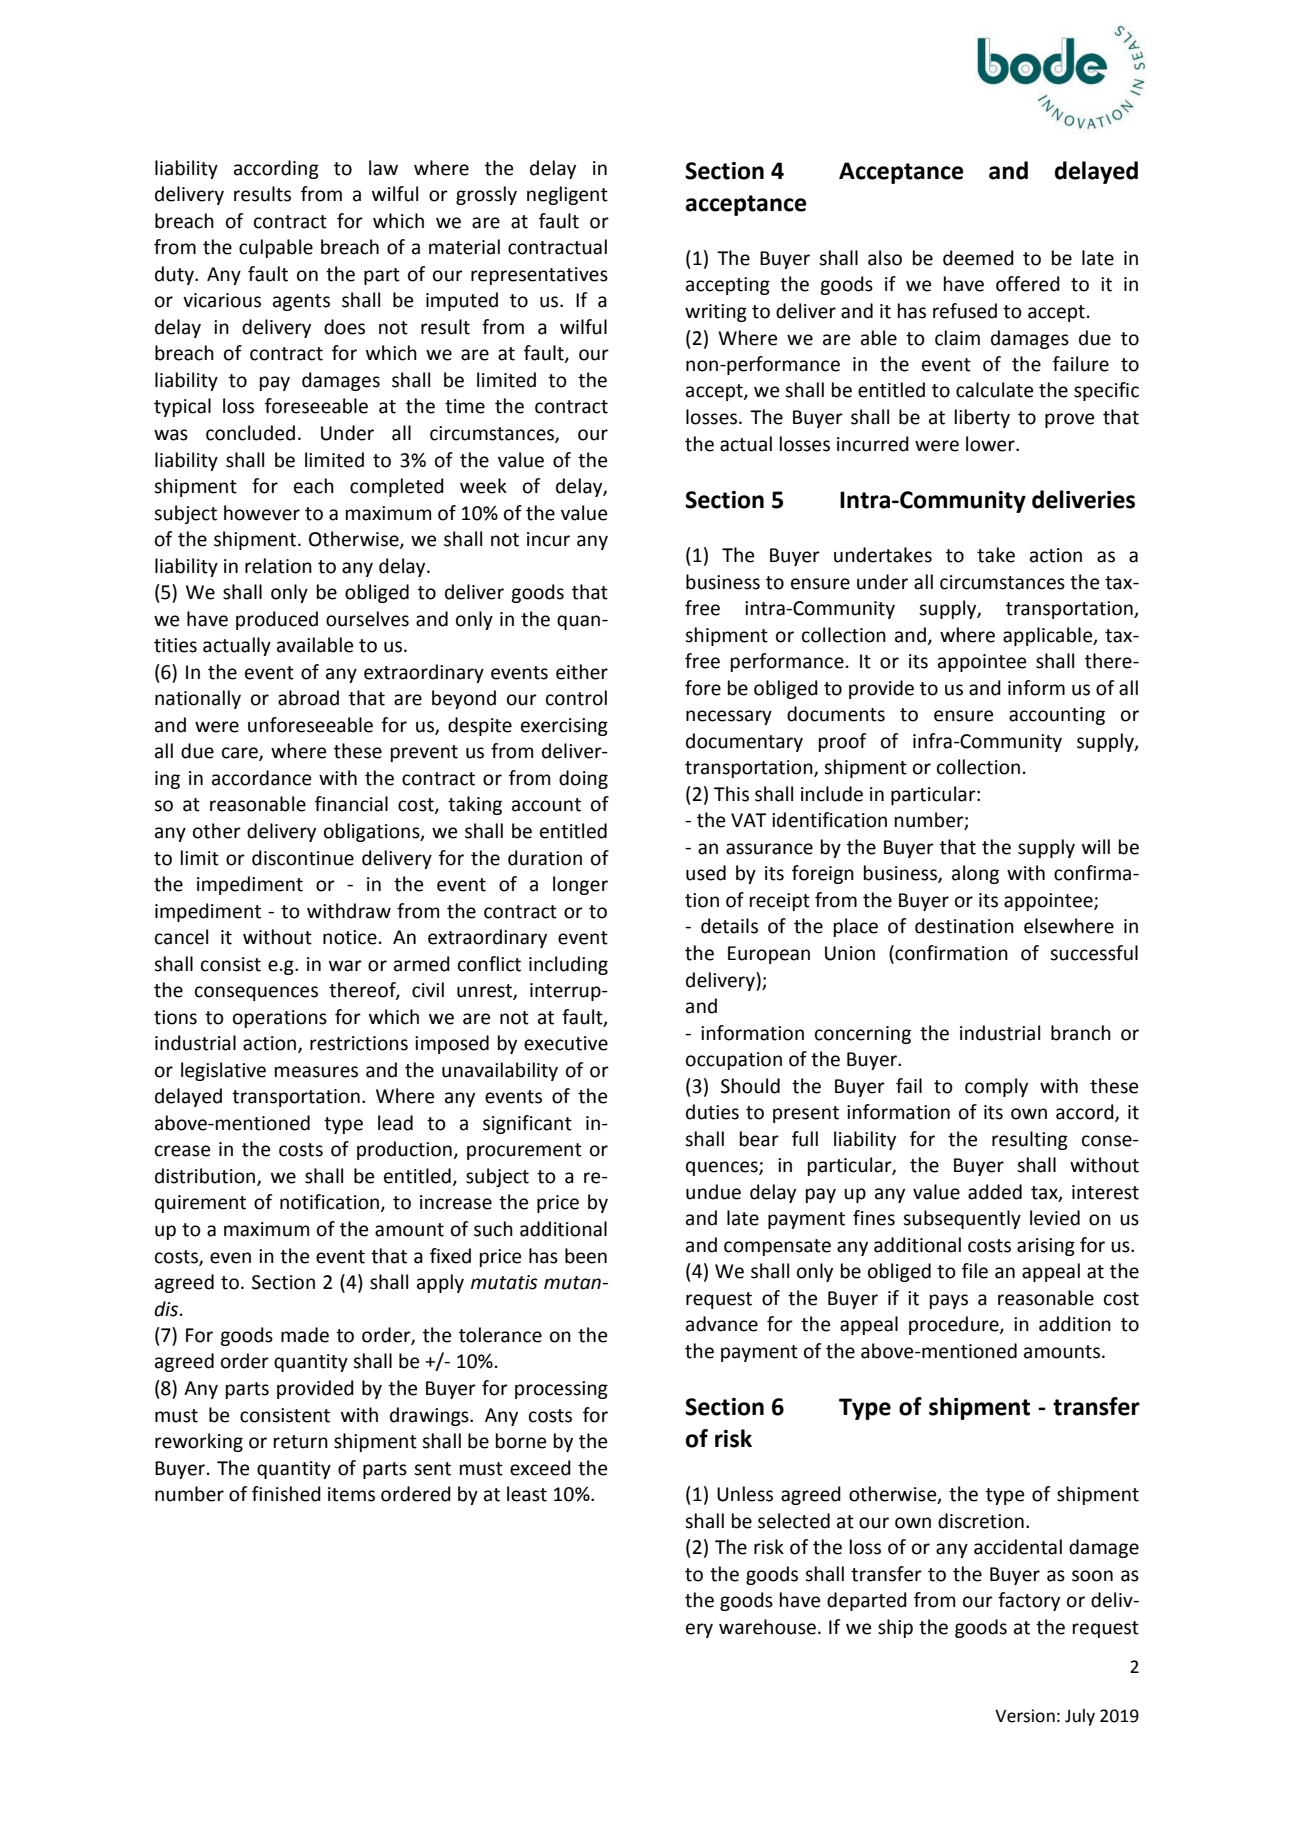  Describe the element at coordinates (955, 1325) in the document. I see `procedure` at that location.
